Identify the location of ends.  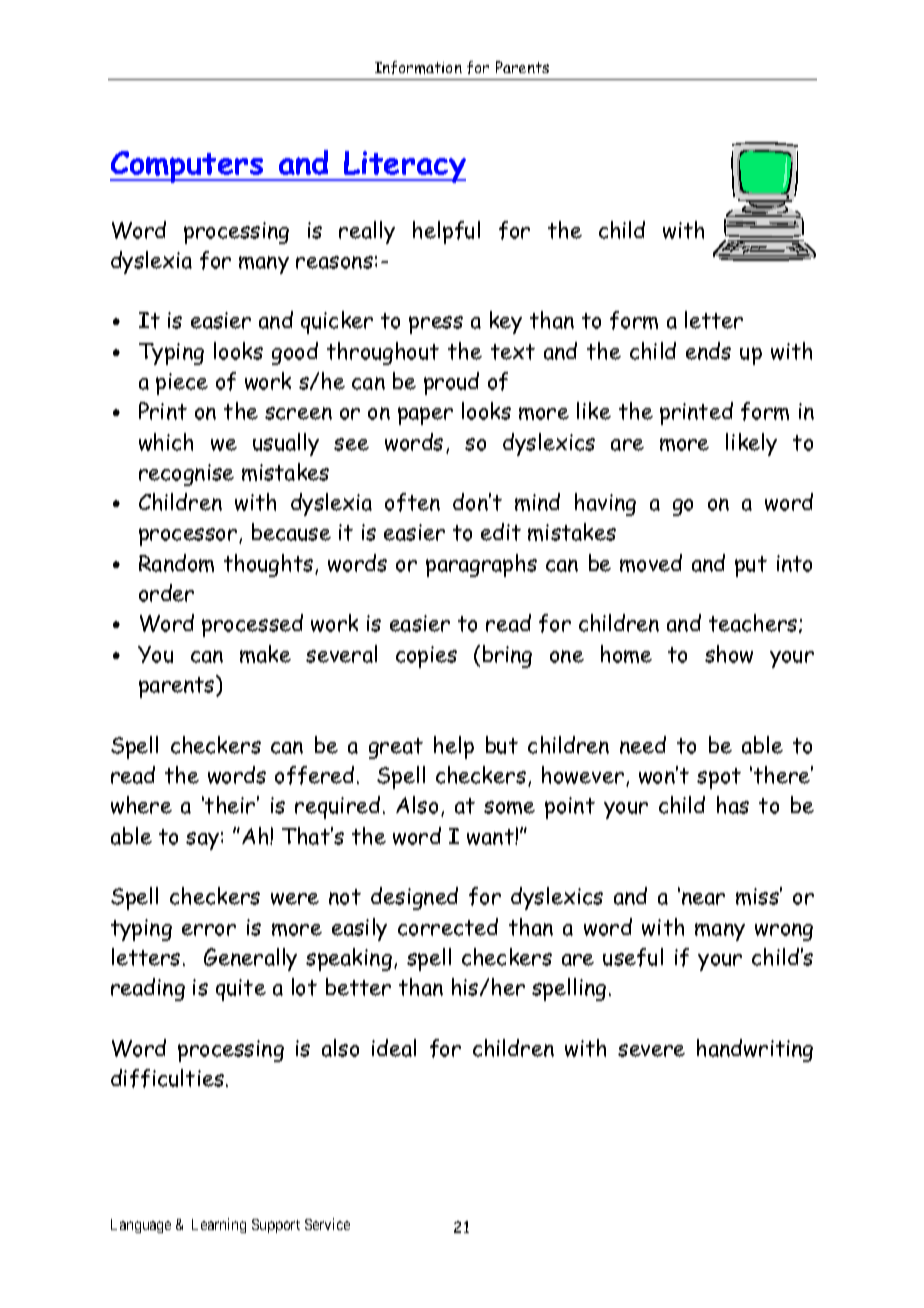
(708, 351).
